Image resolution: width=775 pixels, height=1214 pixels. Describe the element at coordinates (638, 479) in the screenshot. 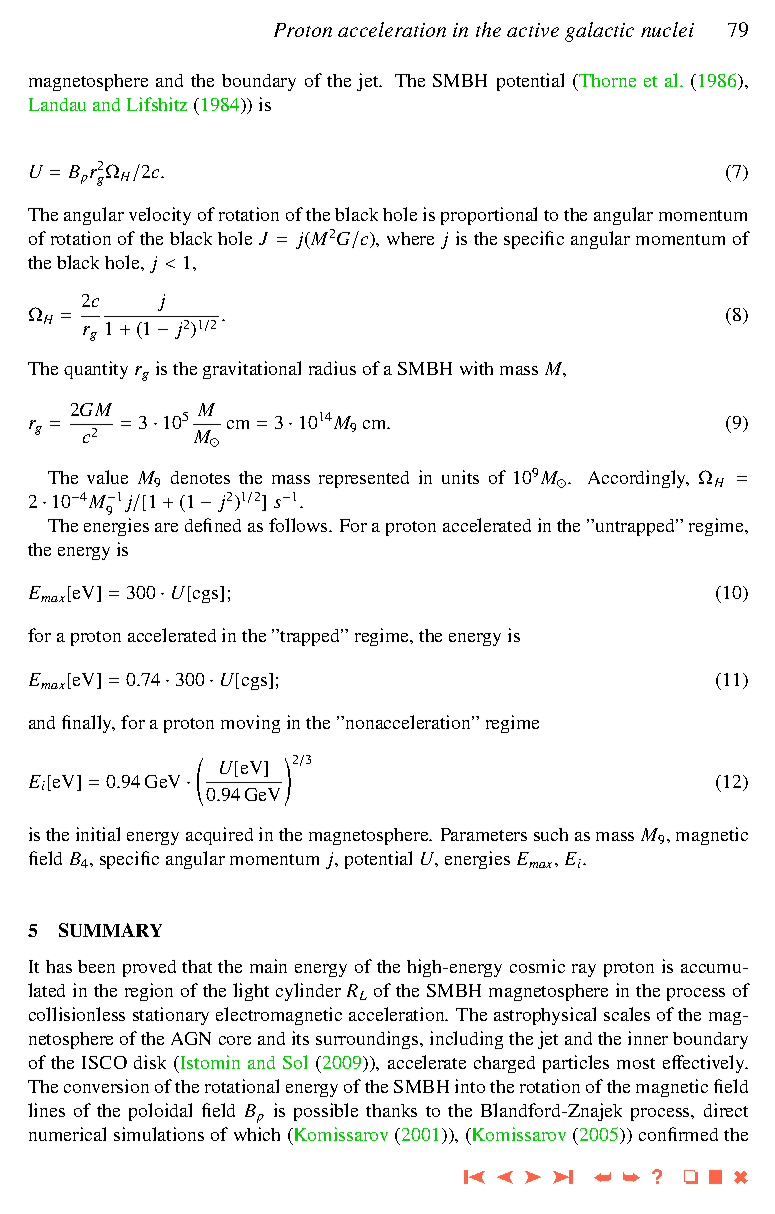

I see `Accordingly` at that location.
